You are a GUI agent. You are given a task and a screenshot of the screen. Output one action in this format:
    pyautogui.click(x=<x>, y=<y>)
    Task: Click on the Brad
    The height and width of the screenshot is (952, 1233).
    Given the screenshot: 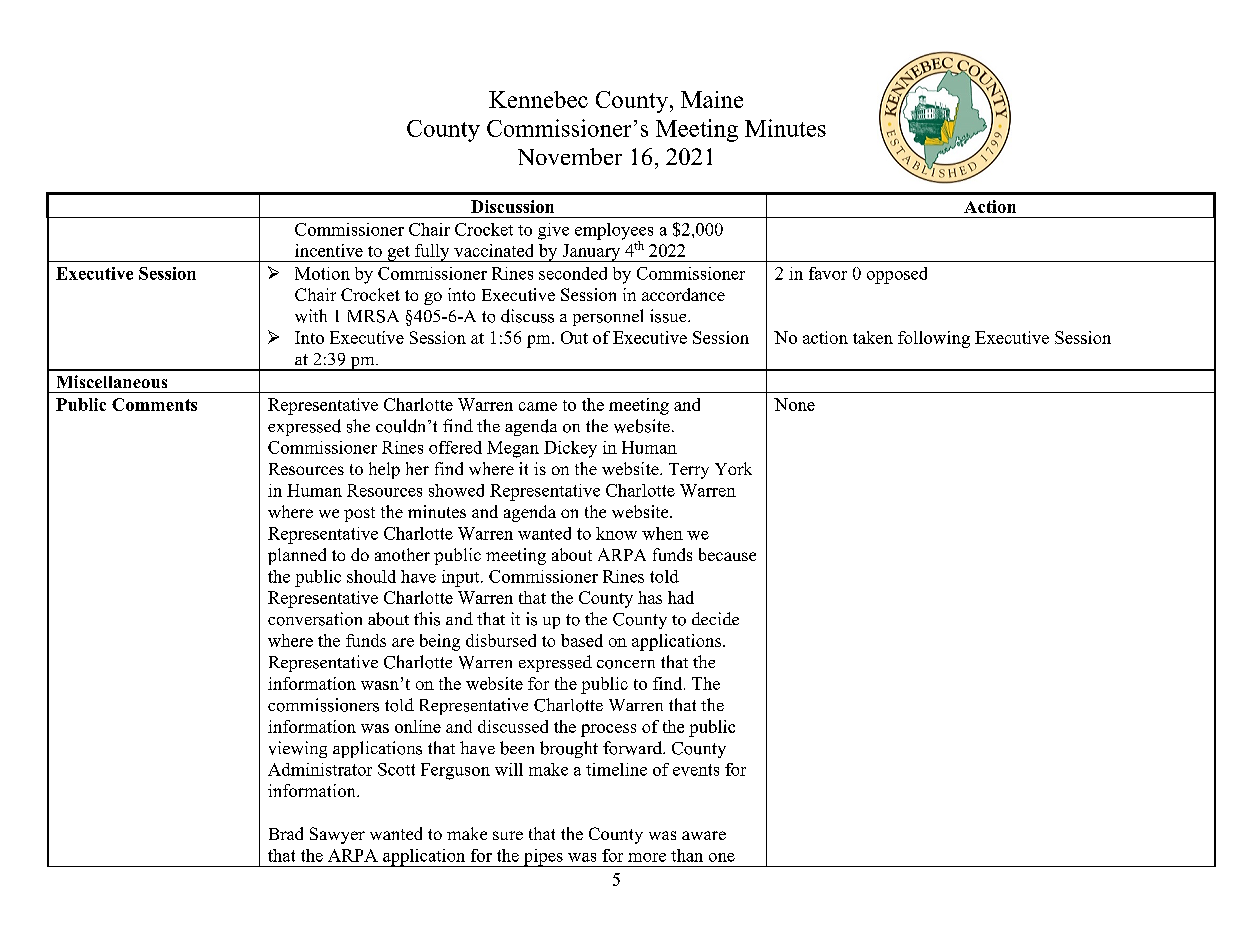 What is the action you would take?
    pyautogui.click(x=286, y=833)
